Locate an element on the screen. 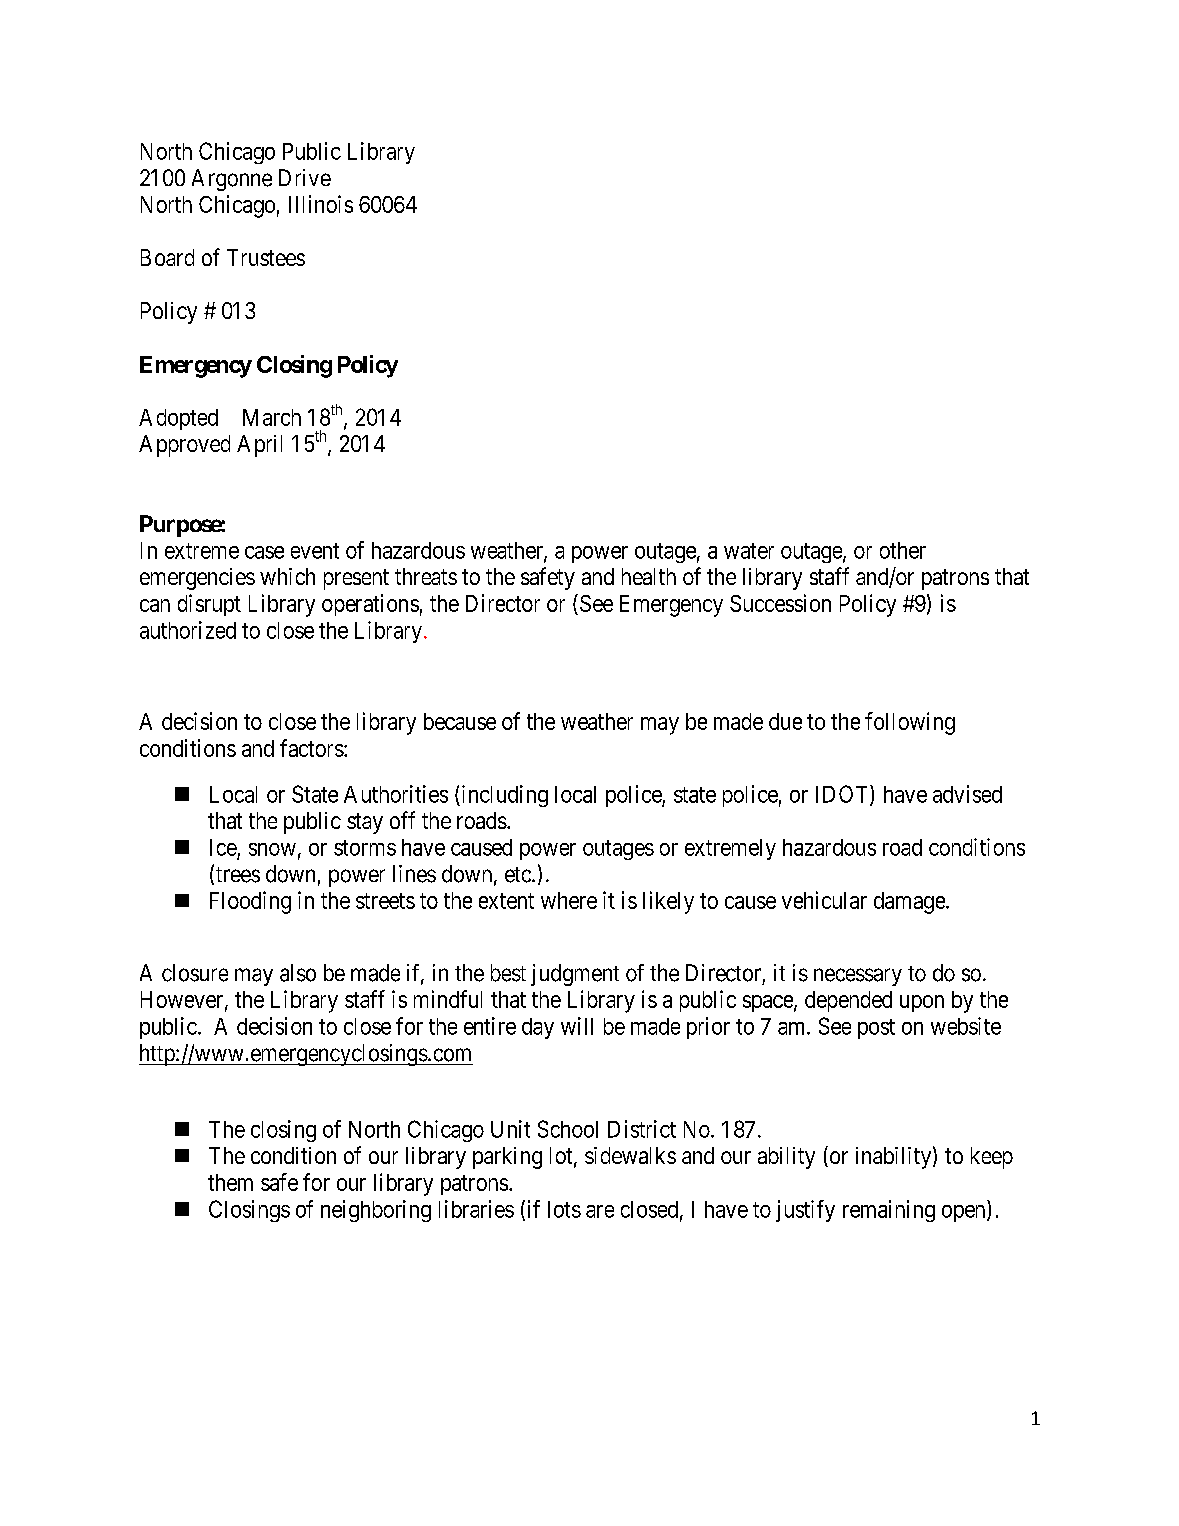 This screenshot has height=1526, width=1179. Illinois is located at coordinates (321, 204).
